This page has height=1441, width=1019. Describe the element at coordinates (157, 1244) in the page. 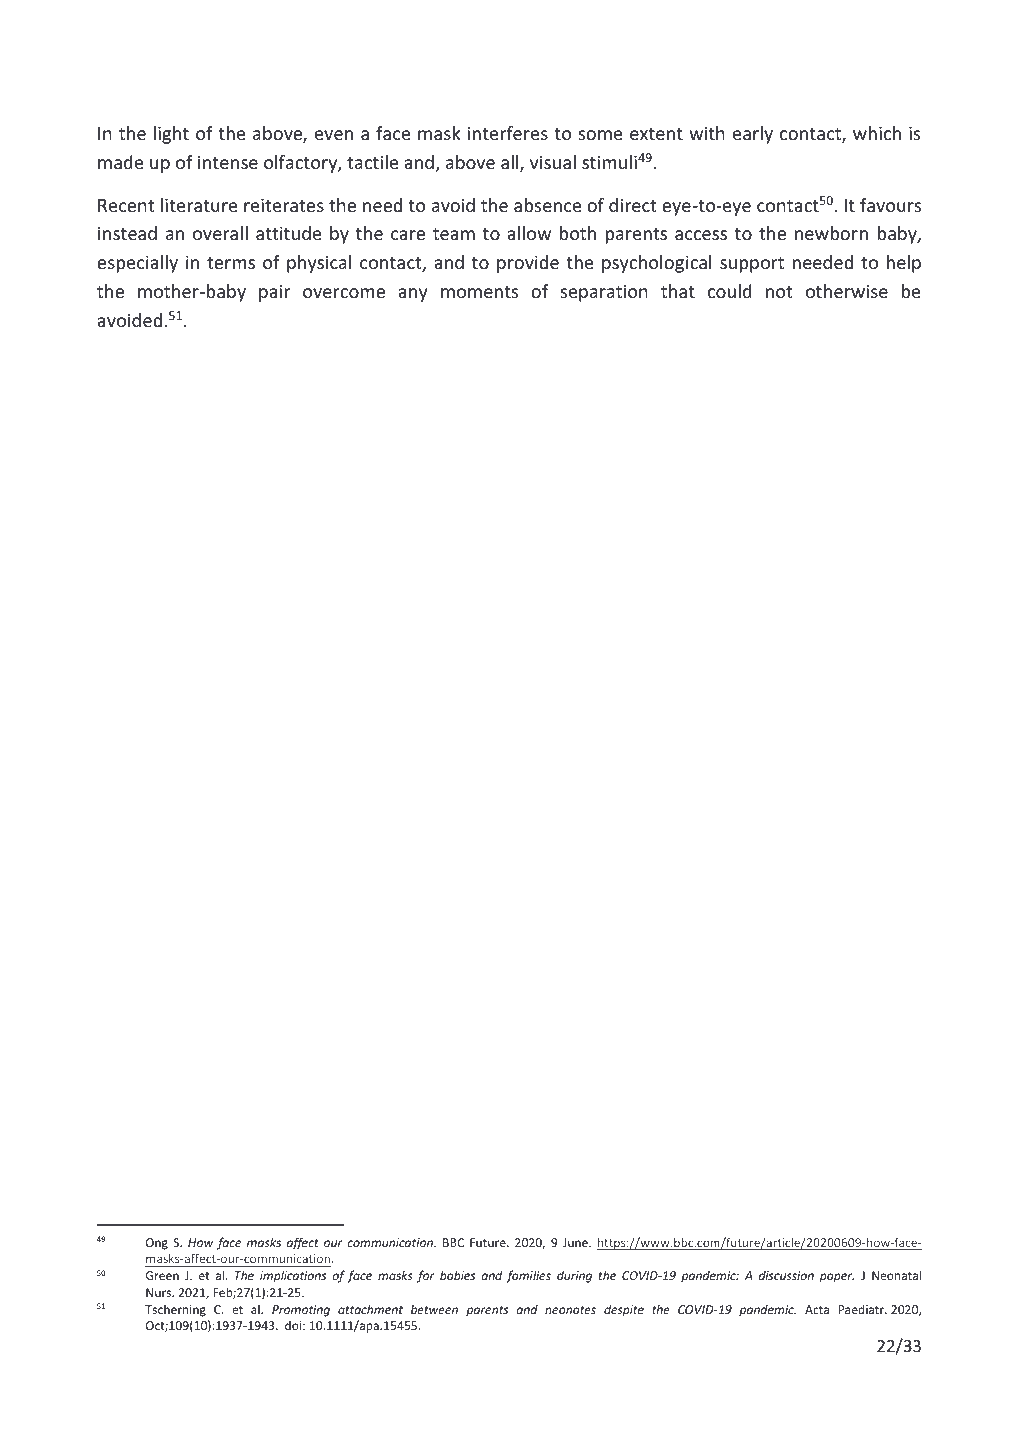

I see `Ong` at that location.
